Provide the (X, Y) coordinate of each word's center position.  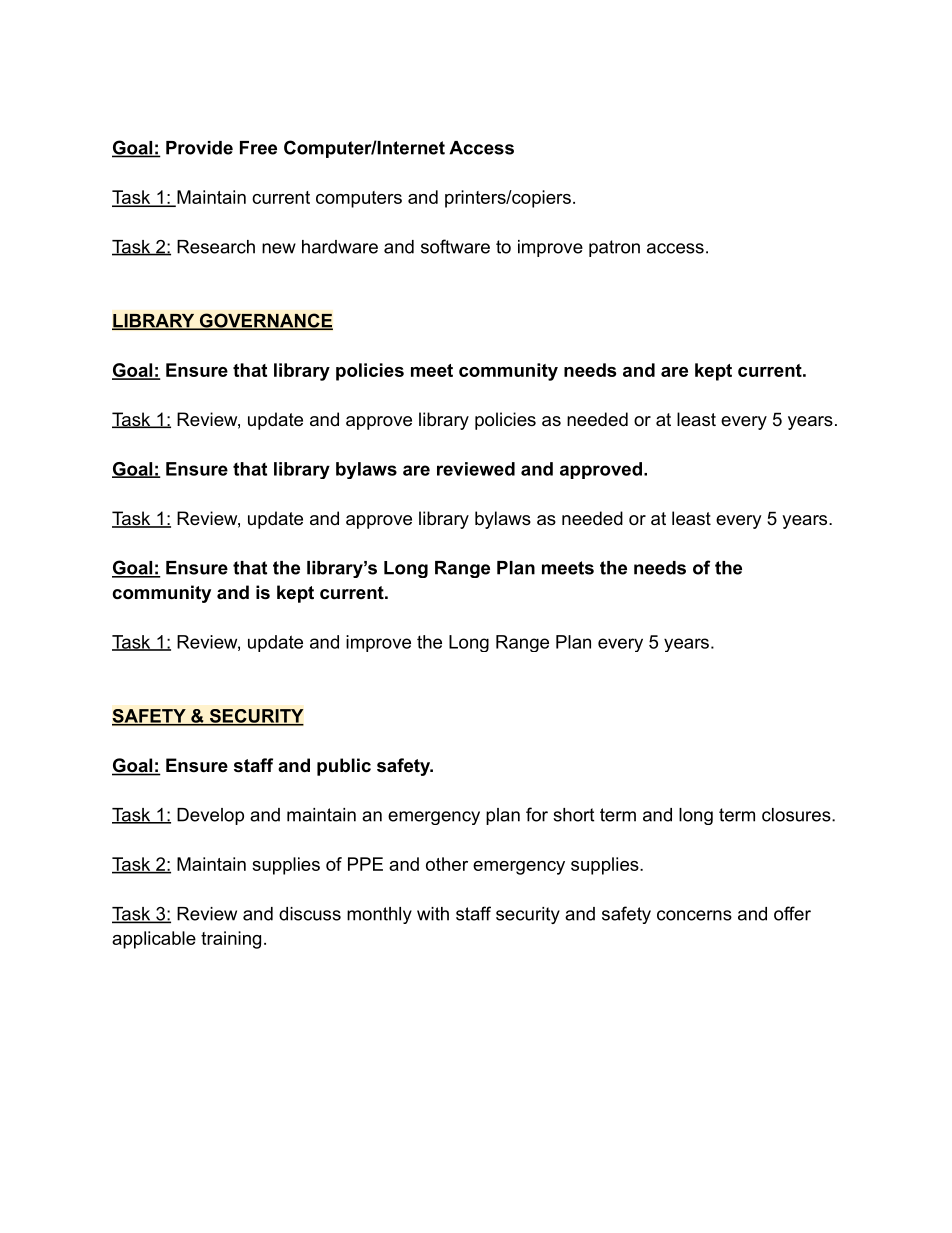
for (537, 814)
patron (614, 248)
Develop (210, 816)
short (573, 815)
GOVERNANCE (265, 321)
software (455, 246)
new (279, 248)
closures (797, 815)
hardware (340, 247)
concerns (694, 915)
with (433, 914)
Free (258, 148)
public (344, 767)
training (231, 940)
